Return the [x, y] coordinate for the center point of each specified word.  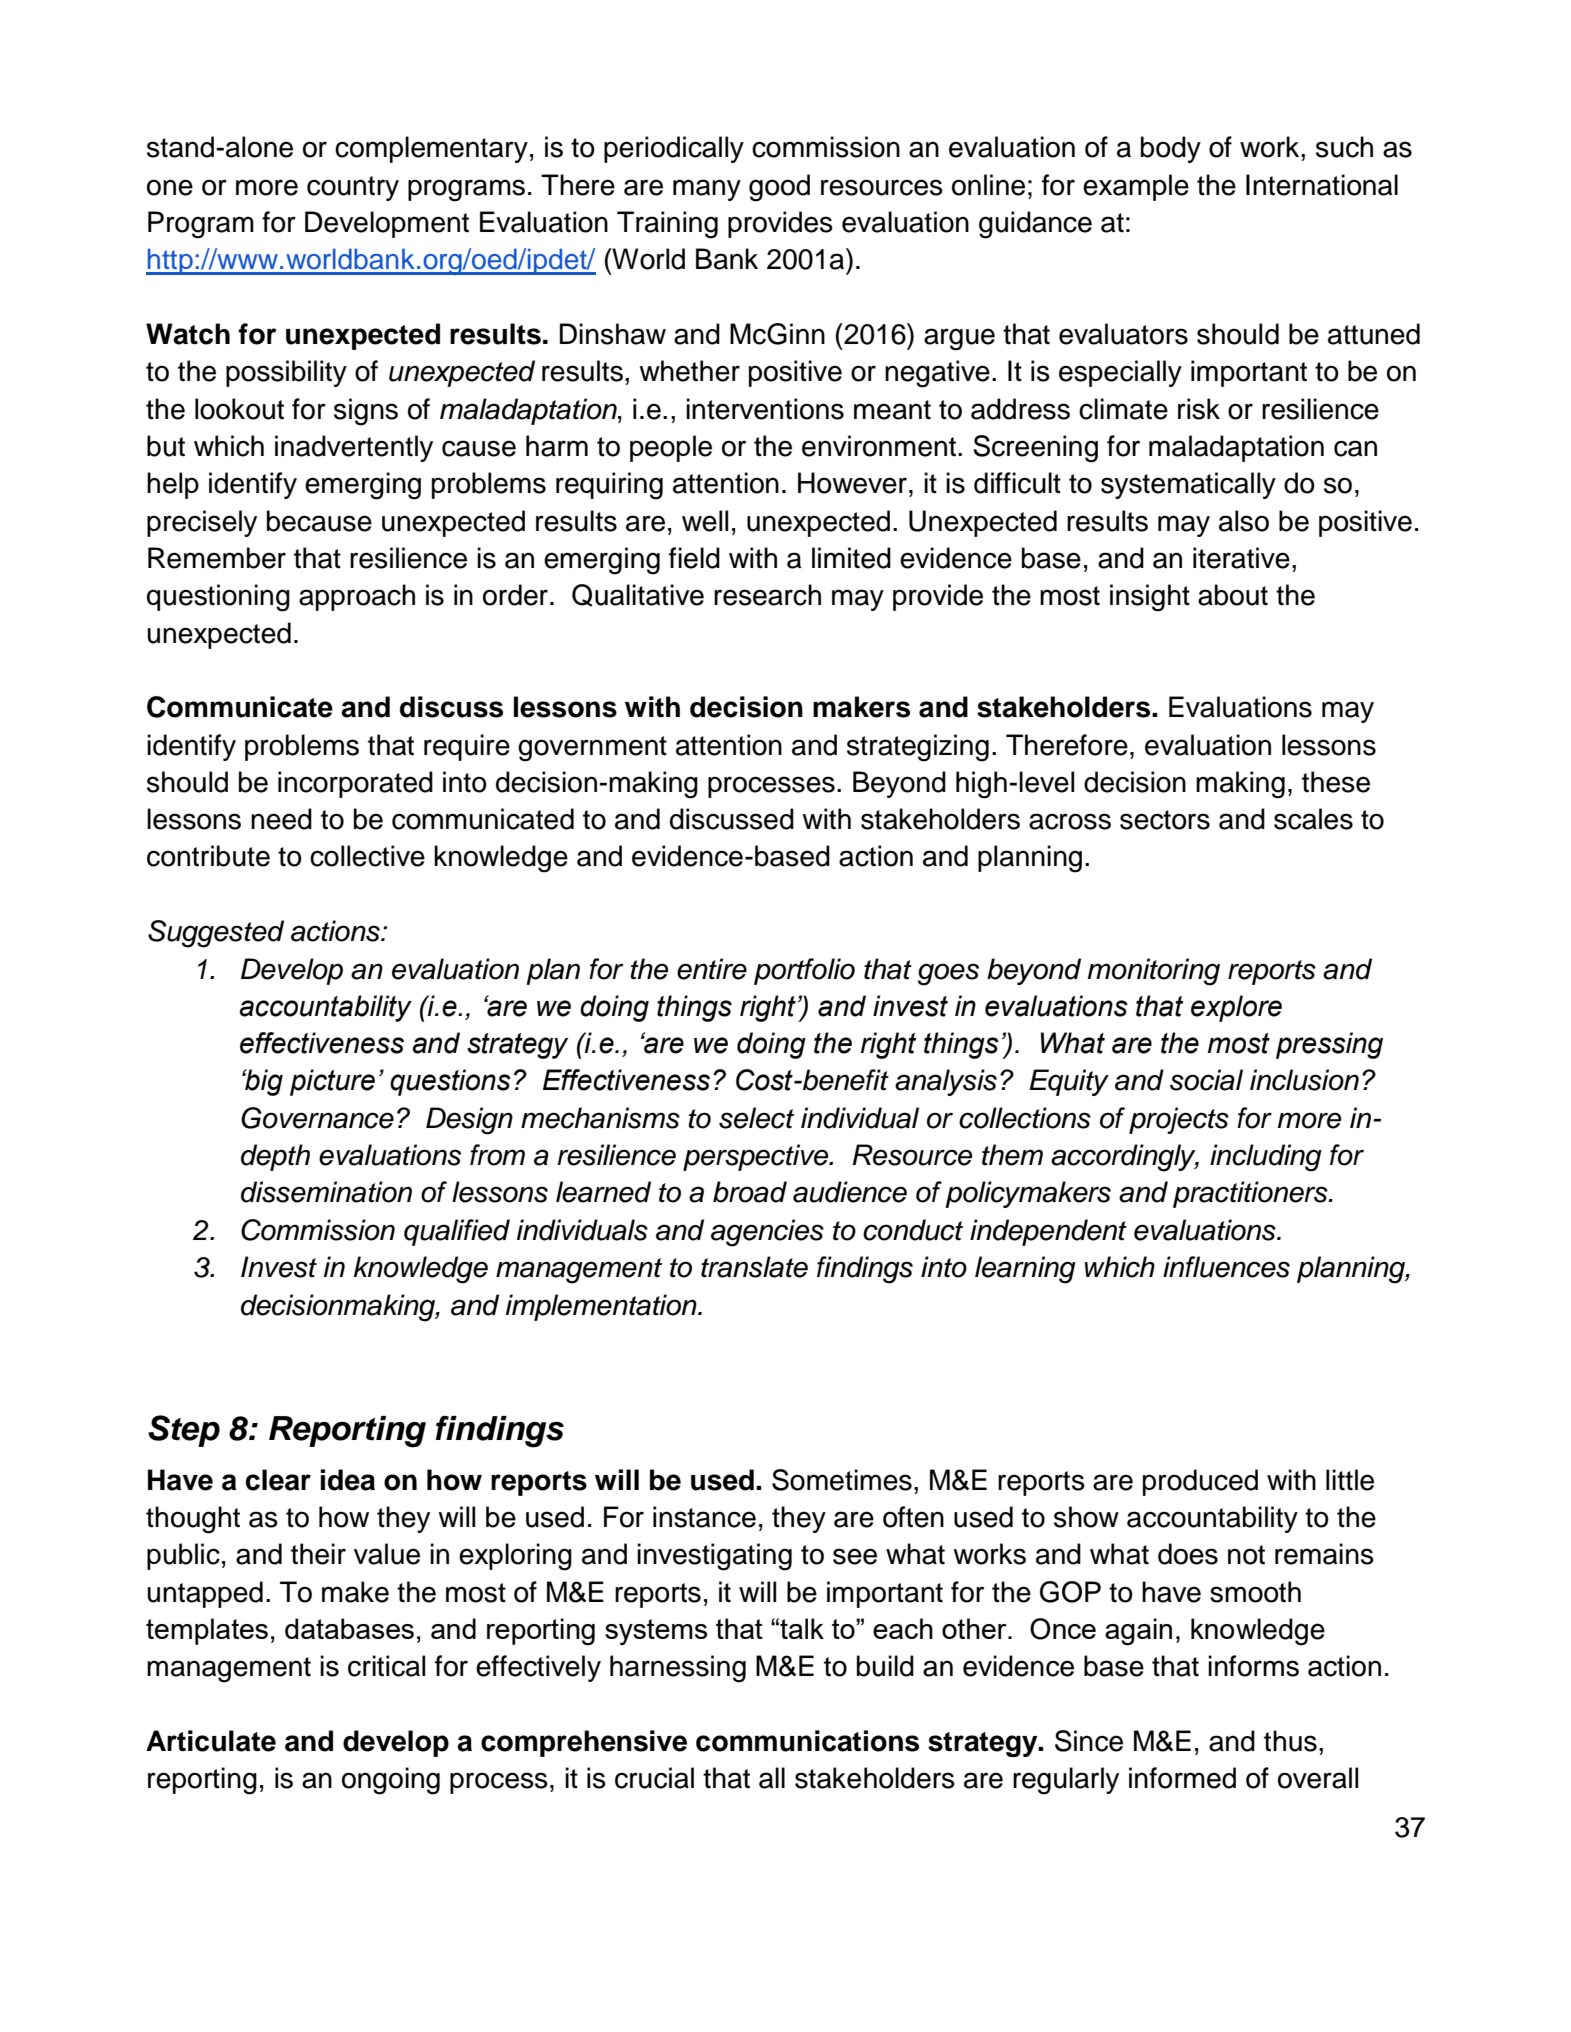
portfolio [804, 971]
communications [807, 1741]
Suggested [216, 934]
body [1171, 149]
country [353, 188]
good [779, 188]
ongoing [391, 1781]
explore [1236, 1008]
